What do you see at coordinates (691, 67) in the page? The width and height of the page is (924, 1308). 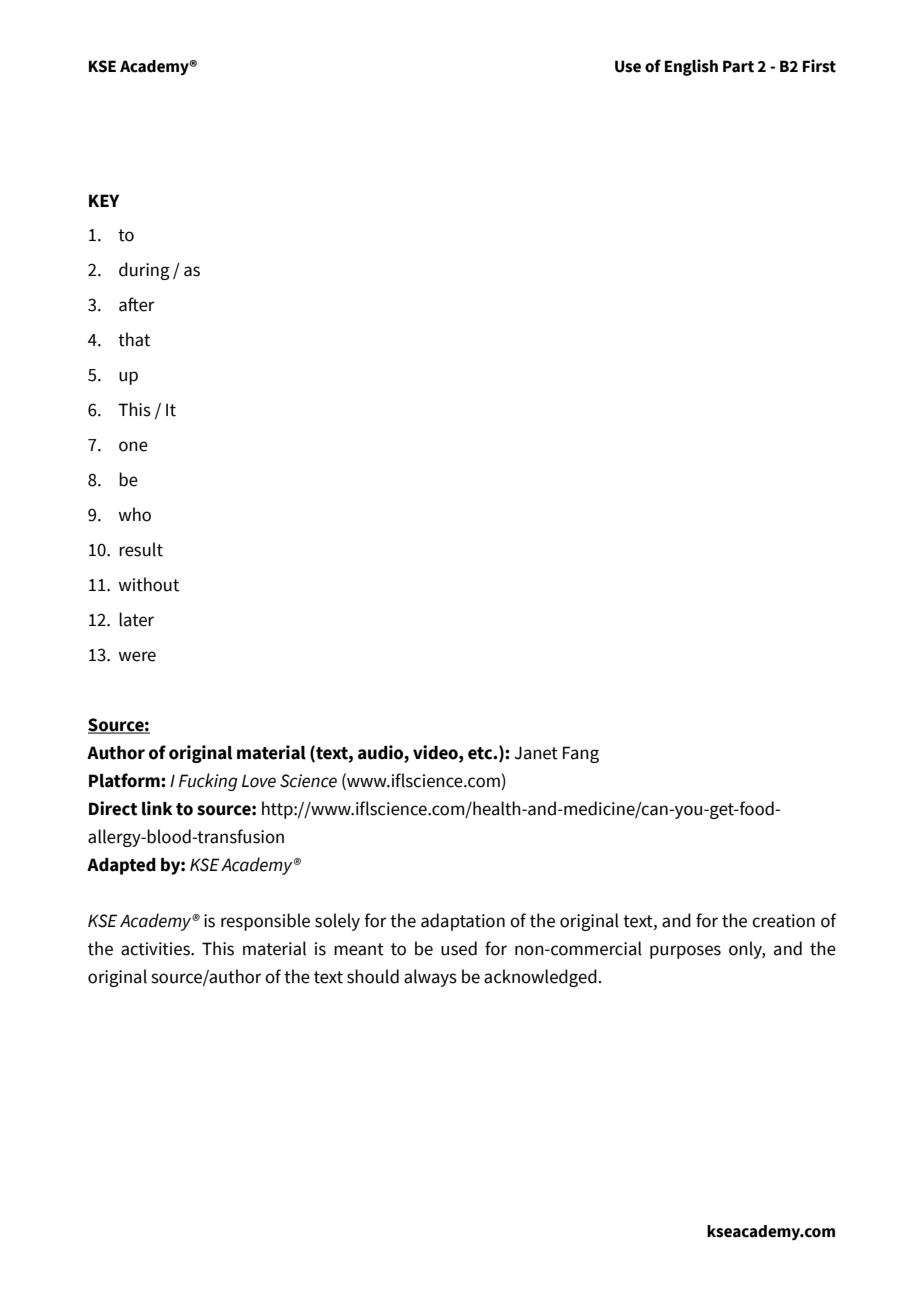 I see `English` at bounding box center [691, 67].
